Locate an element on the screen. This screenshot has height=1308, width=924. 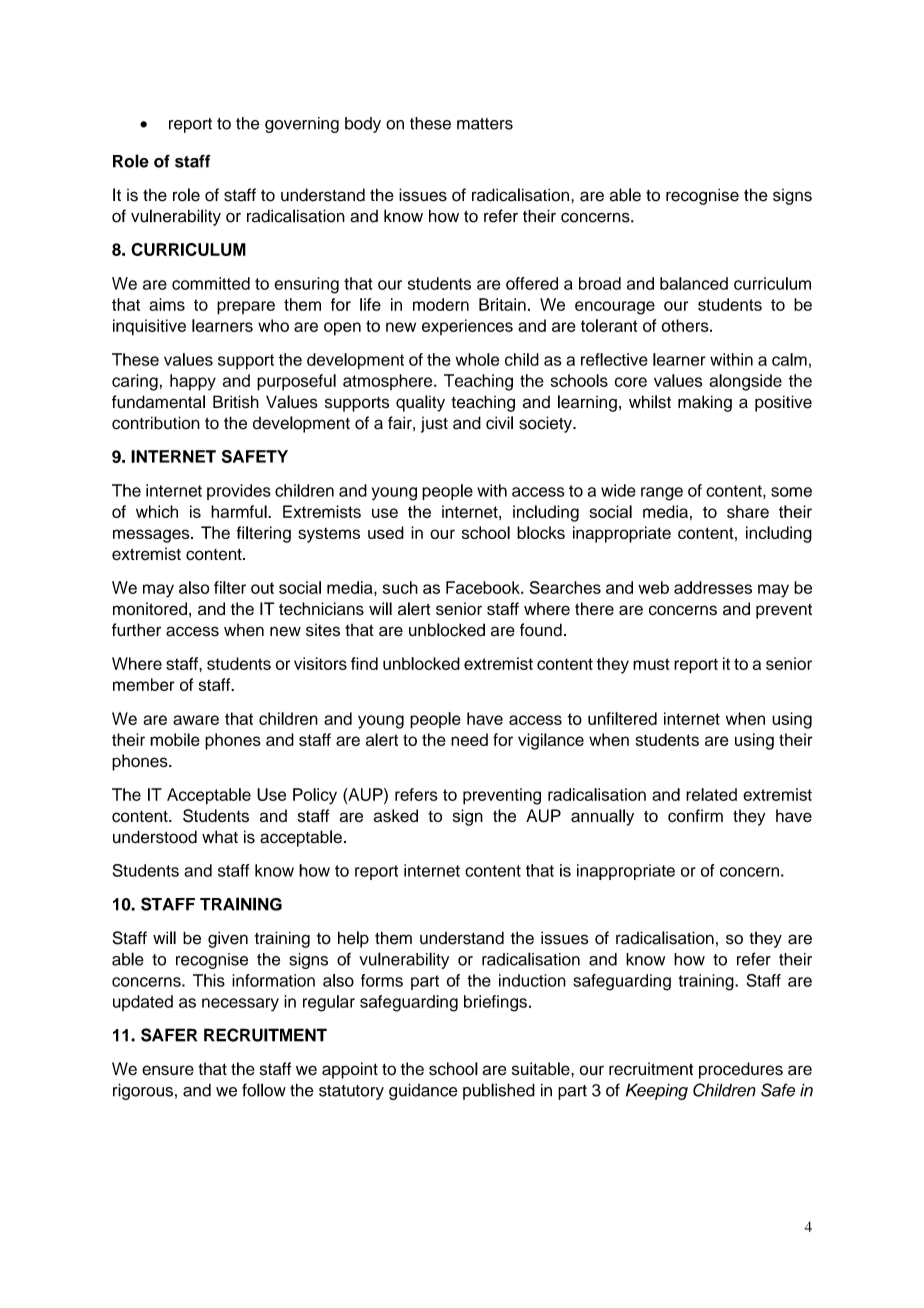
matters is located at coordinates (485, 124).
